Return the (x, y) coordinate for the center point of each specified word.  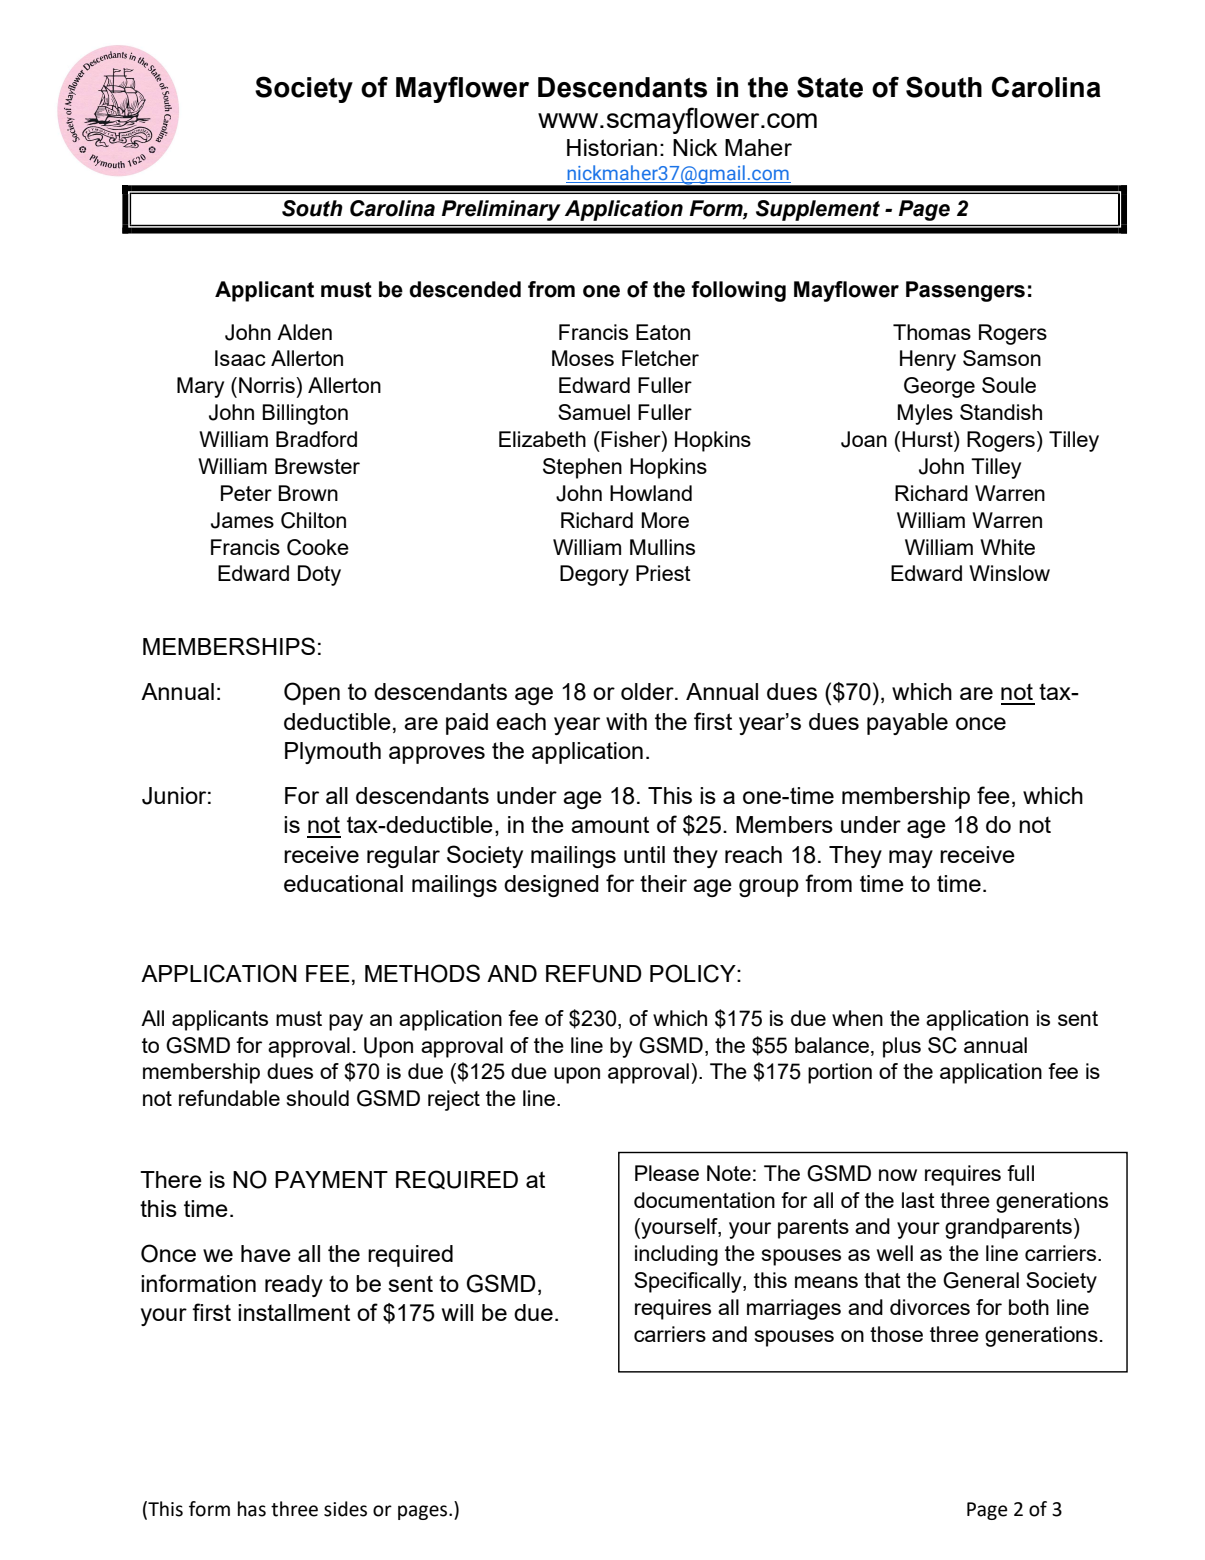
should (318, 1098)
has (252, 1509)
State (830, 87)
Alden (304, 332)
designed (551, 886)
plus (902, 1047)
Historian (612, 147)
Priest (663, 573)
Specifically (689, 1282)
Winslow (1009, 573)
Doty (319, 575)
